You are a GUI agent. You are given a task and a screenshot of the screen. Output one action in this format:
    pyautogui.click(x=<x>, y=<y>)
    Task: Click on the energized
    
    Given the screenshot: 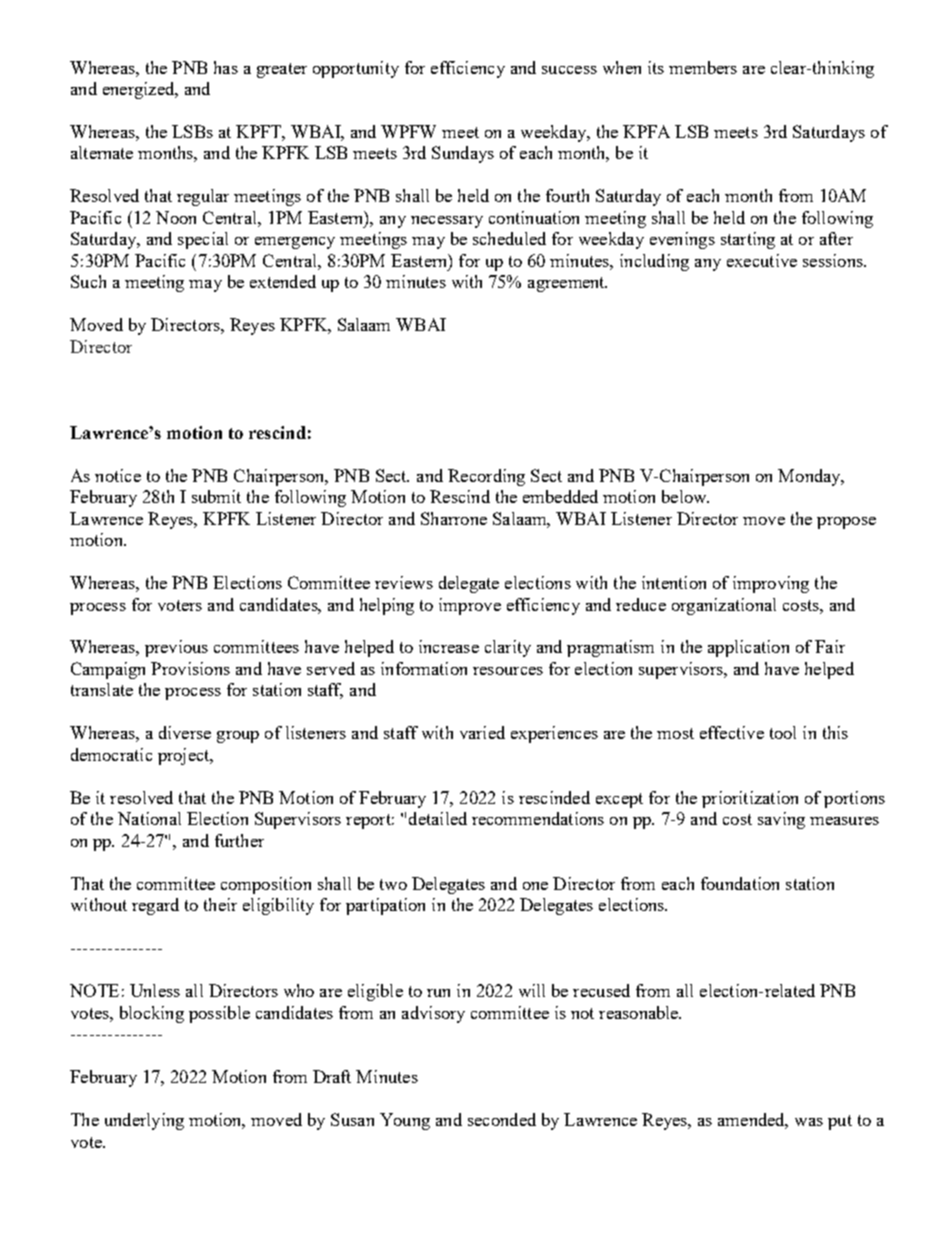 What is the action you would take?
    pyautogui.click(x=140, y=90)
